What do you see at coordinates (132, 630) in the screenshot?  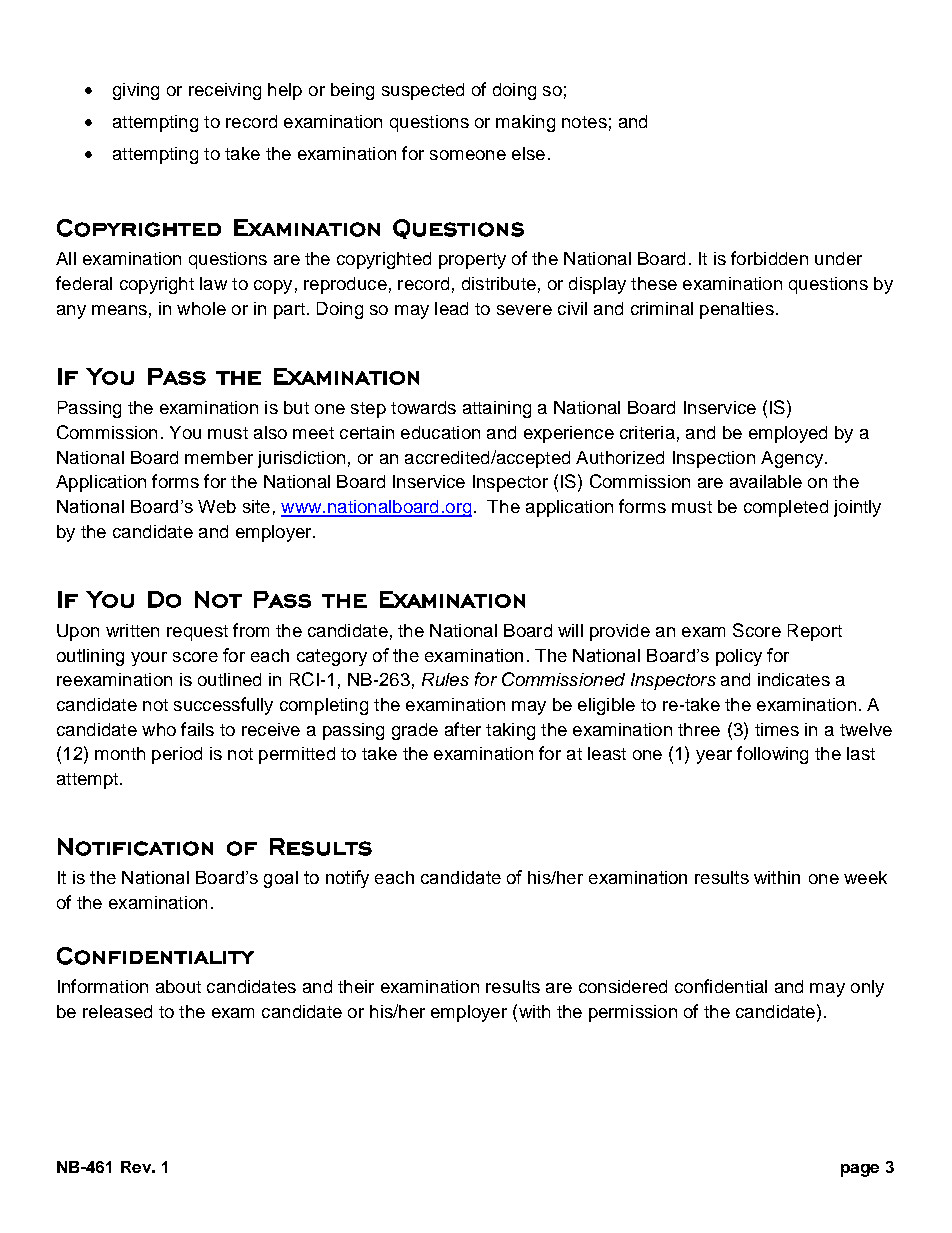 I see `written` at bounding box center [132, 630].
